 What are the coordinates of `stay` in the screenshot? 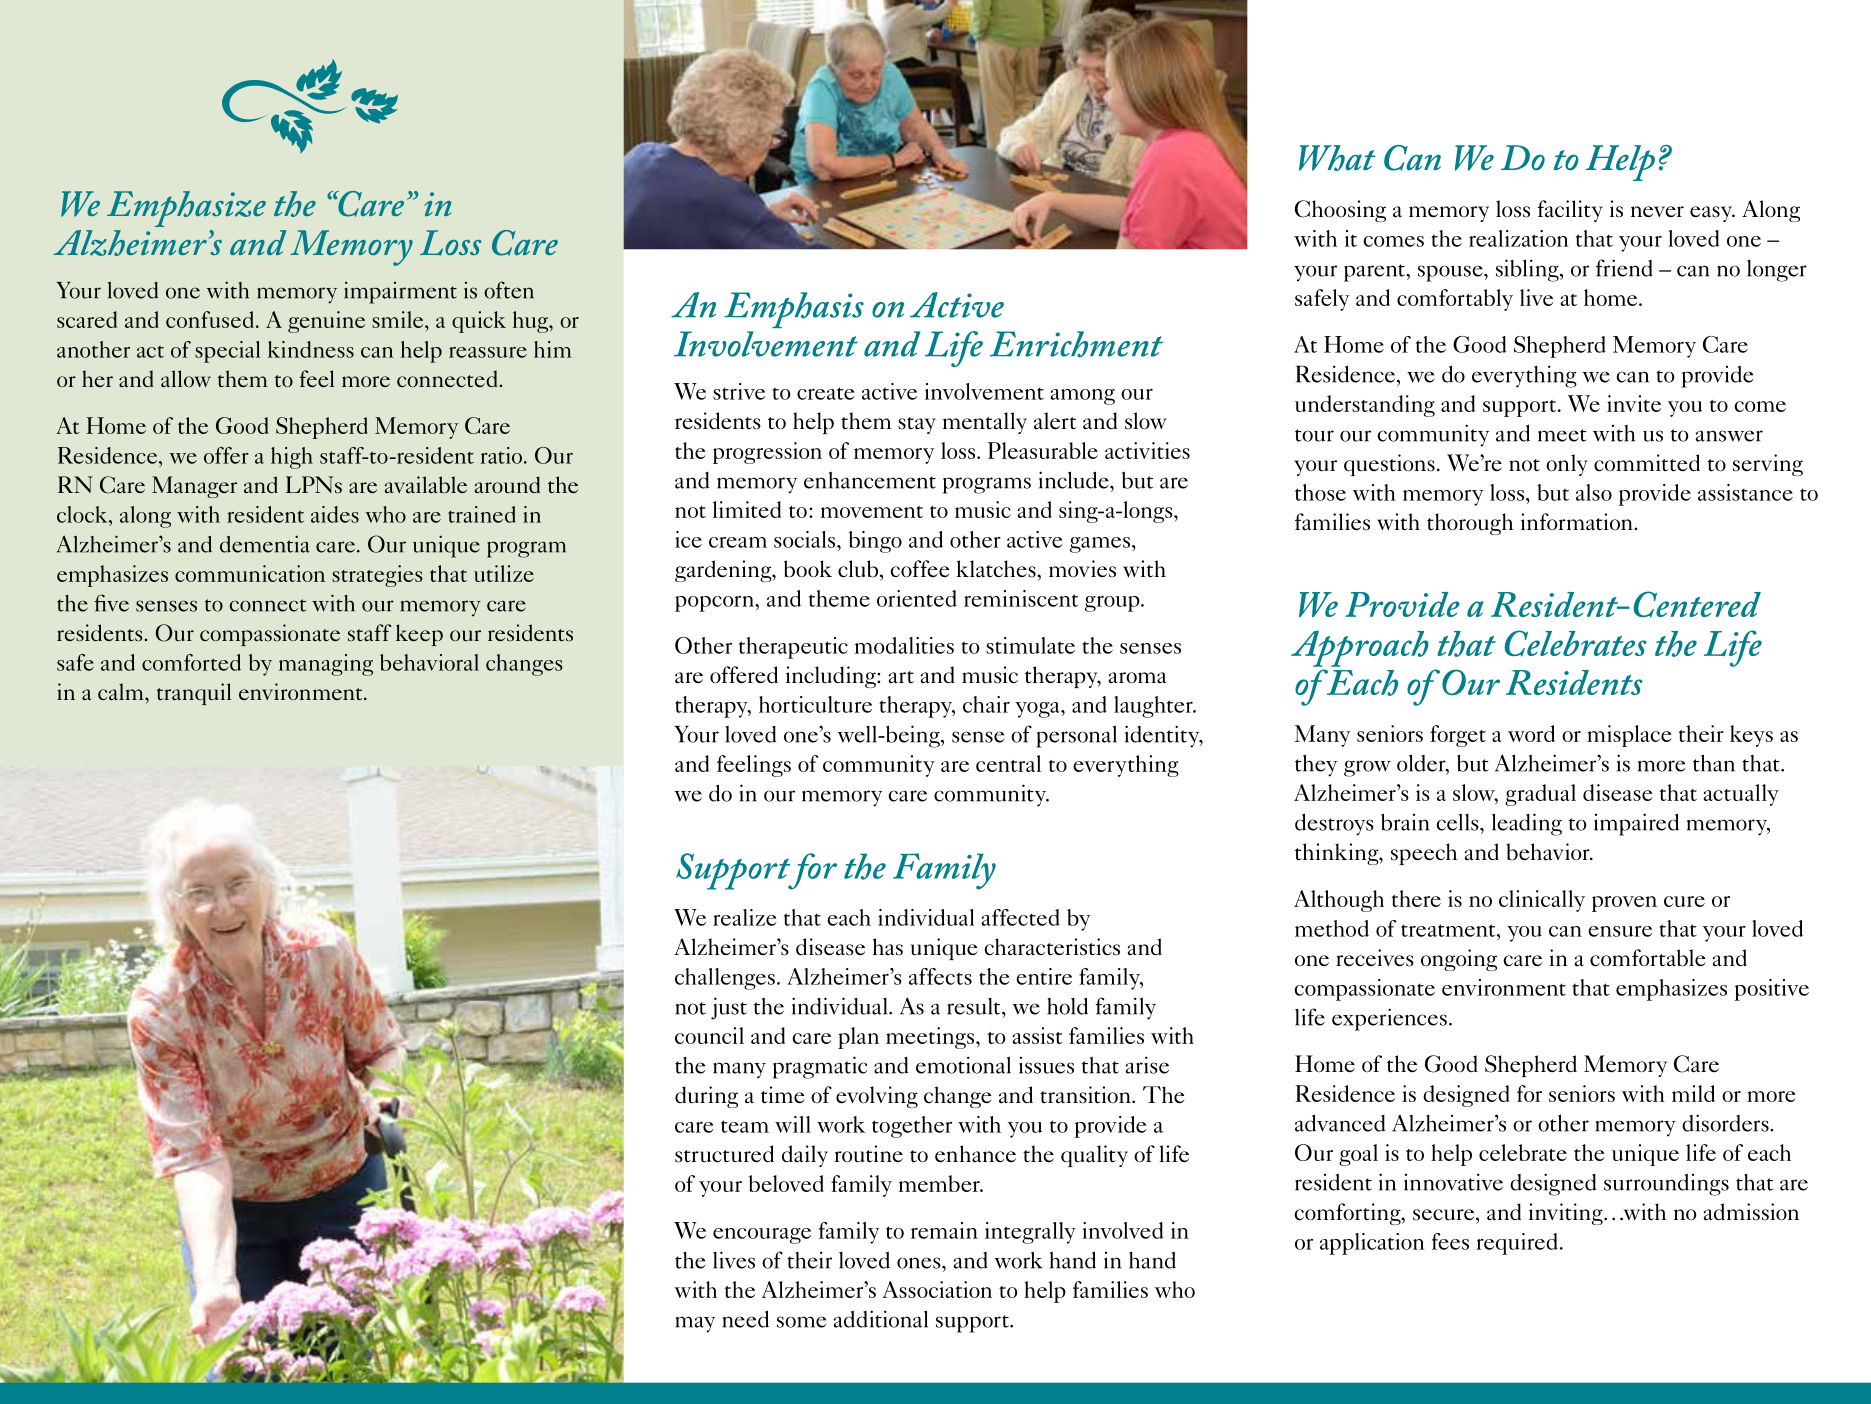 It's located at (917, 425).
